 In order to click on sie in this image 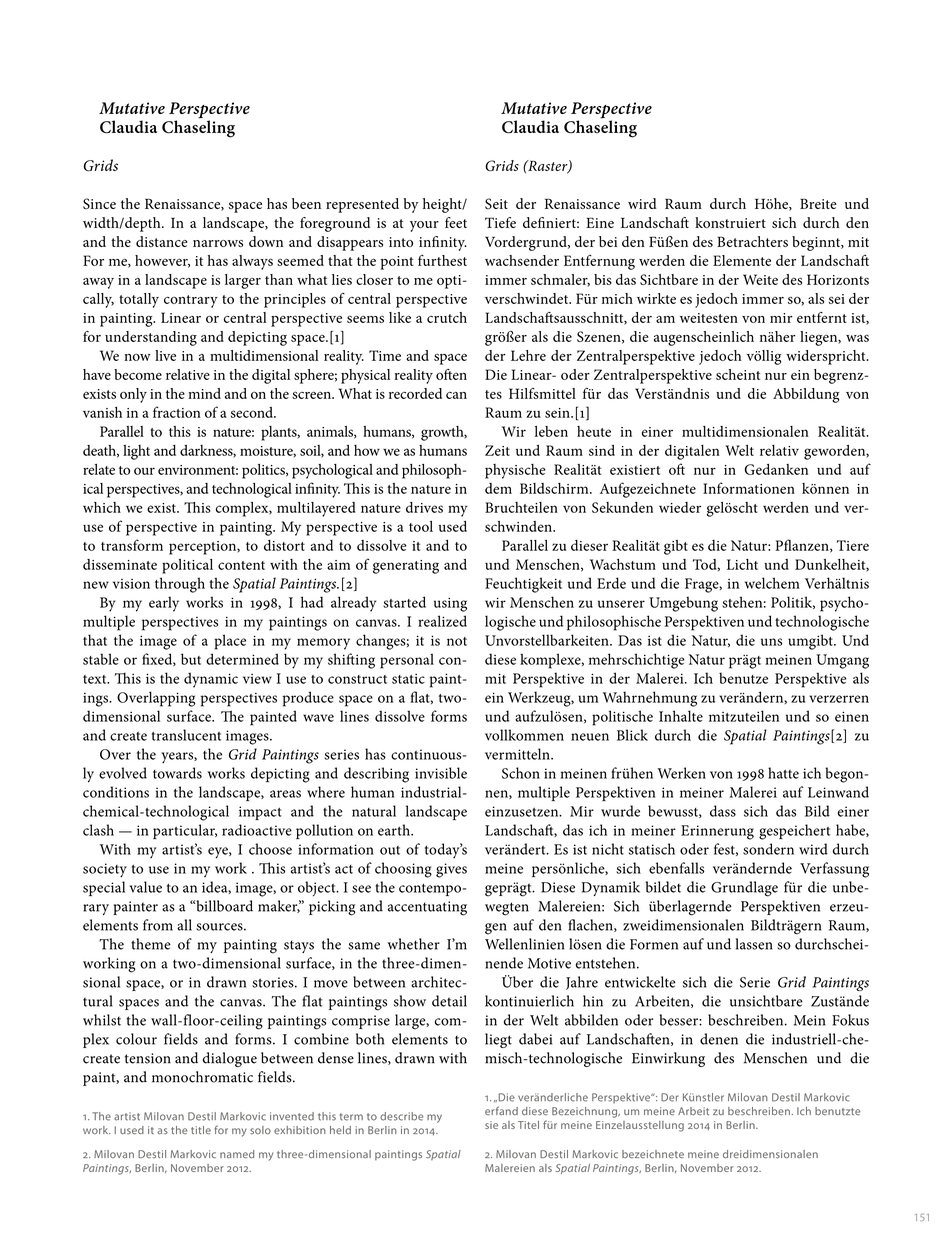, I will do `click(491, 1125)`.
